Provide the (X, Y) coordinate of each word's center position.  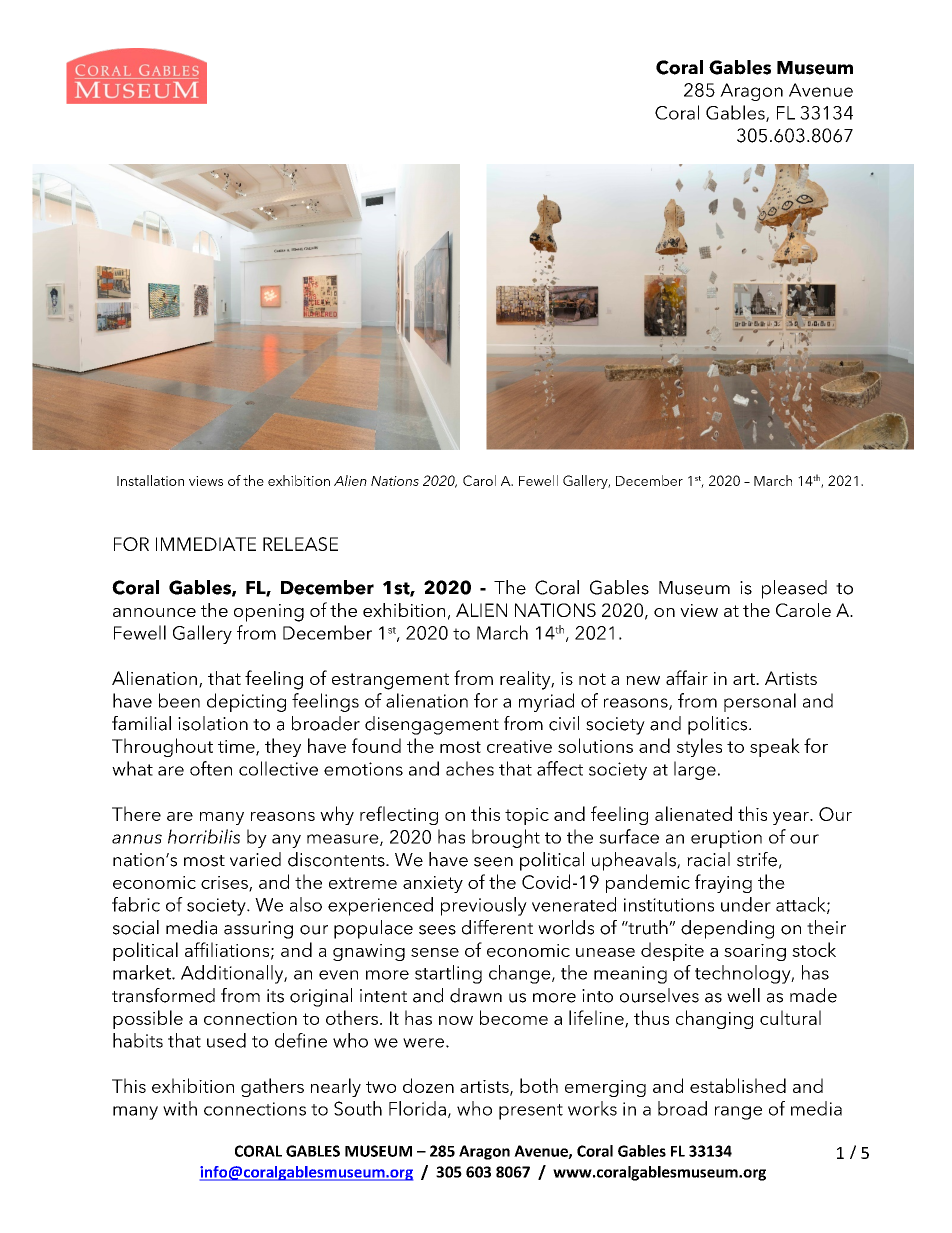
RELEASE (300, 544)
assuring (258, 930)
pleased (794, 589)
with (180, 1108)
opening (269, 613)
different (497, 927)
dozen (428, 1085)
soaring (755, 952)
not (592, 679)
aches (470, 768)
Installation (150, 480)
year (792, 818)
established (738, 1085)
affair (687, 677)
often (211, 768)
